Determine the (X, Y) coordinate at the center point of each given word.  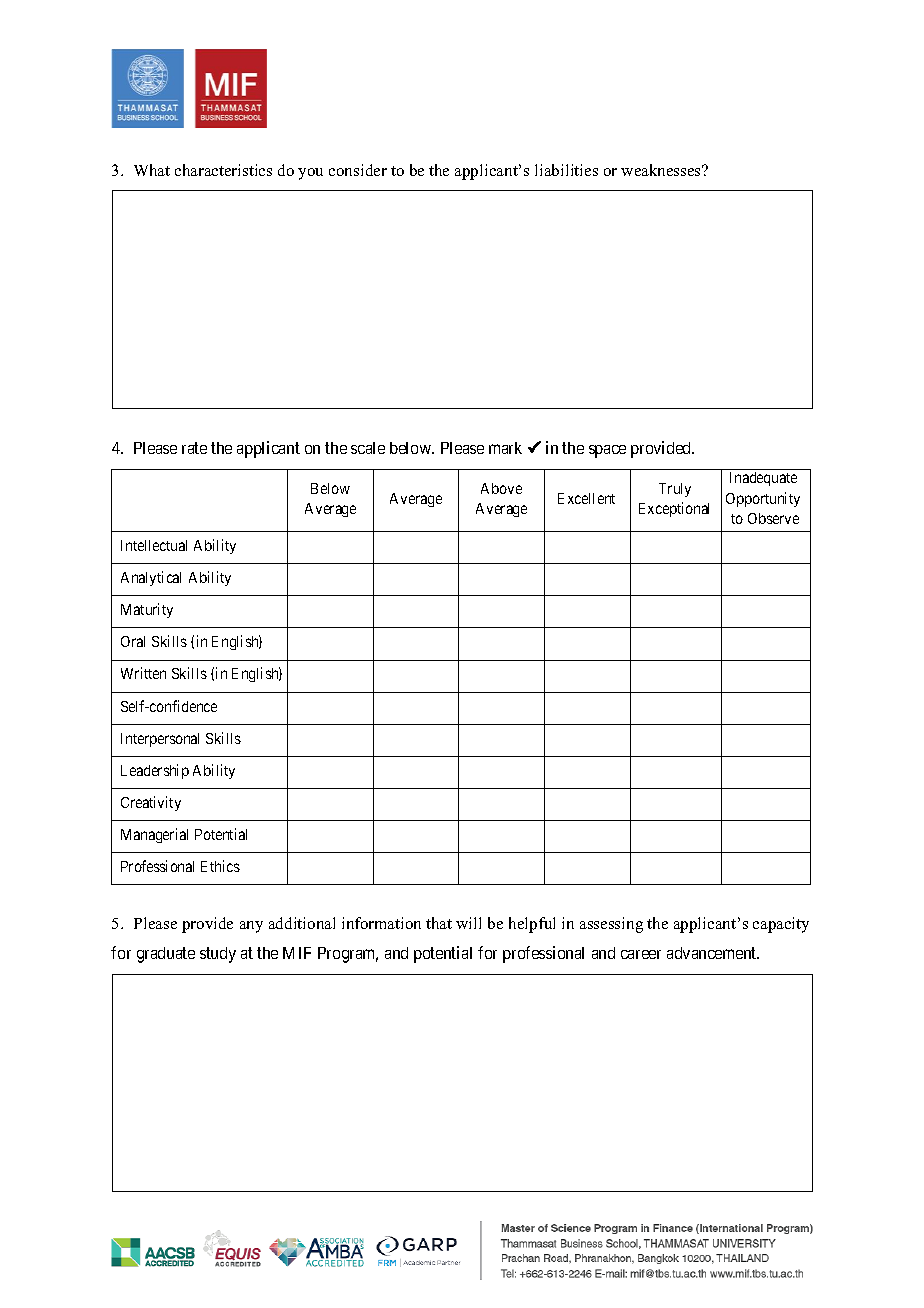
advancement (713, 953)
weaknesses (662, 170)
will (468, 923)
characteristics (223, 170)
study (218, 955)
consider (358, 170)
